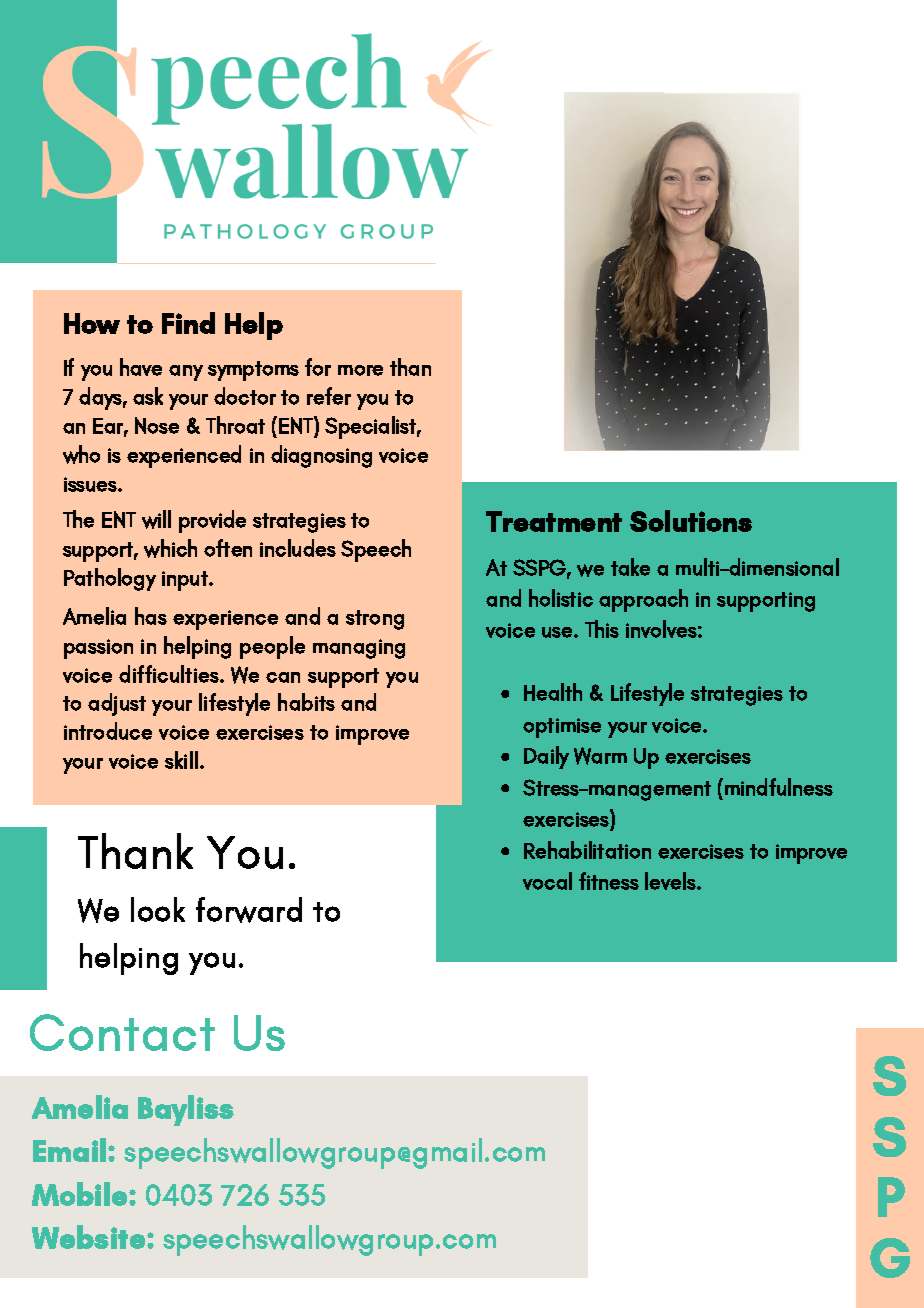  I want to click on which, so click(170, 548).
